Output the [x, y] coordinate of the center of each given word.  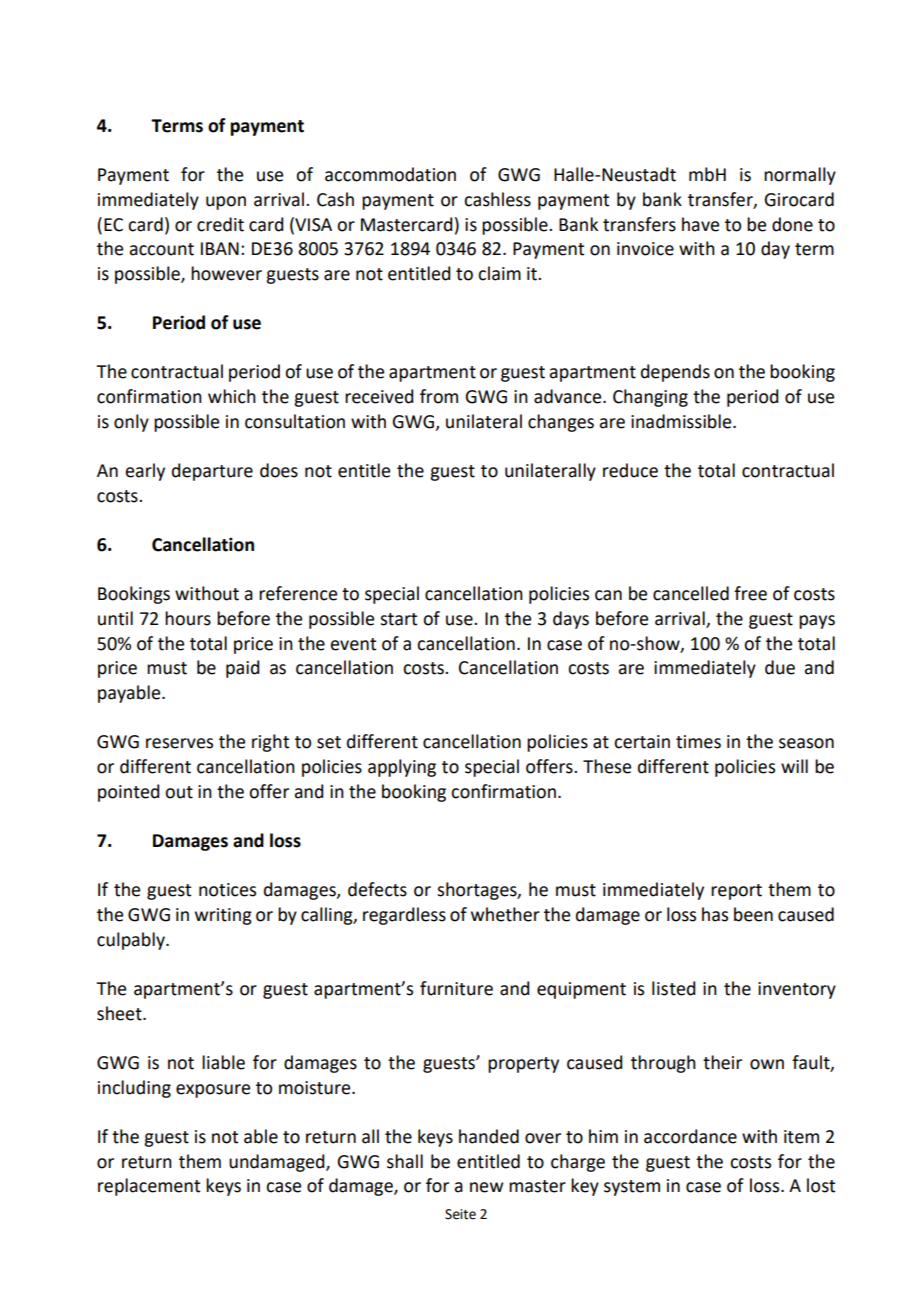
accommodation [390, 174]
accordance [690, 1136]
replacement [149, 1187]
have [700, 224]
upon [226, 203]
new [486, 1187]
